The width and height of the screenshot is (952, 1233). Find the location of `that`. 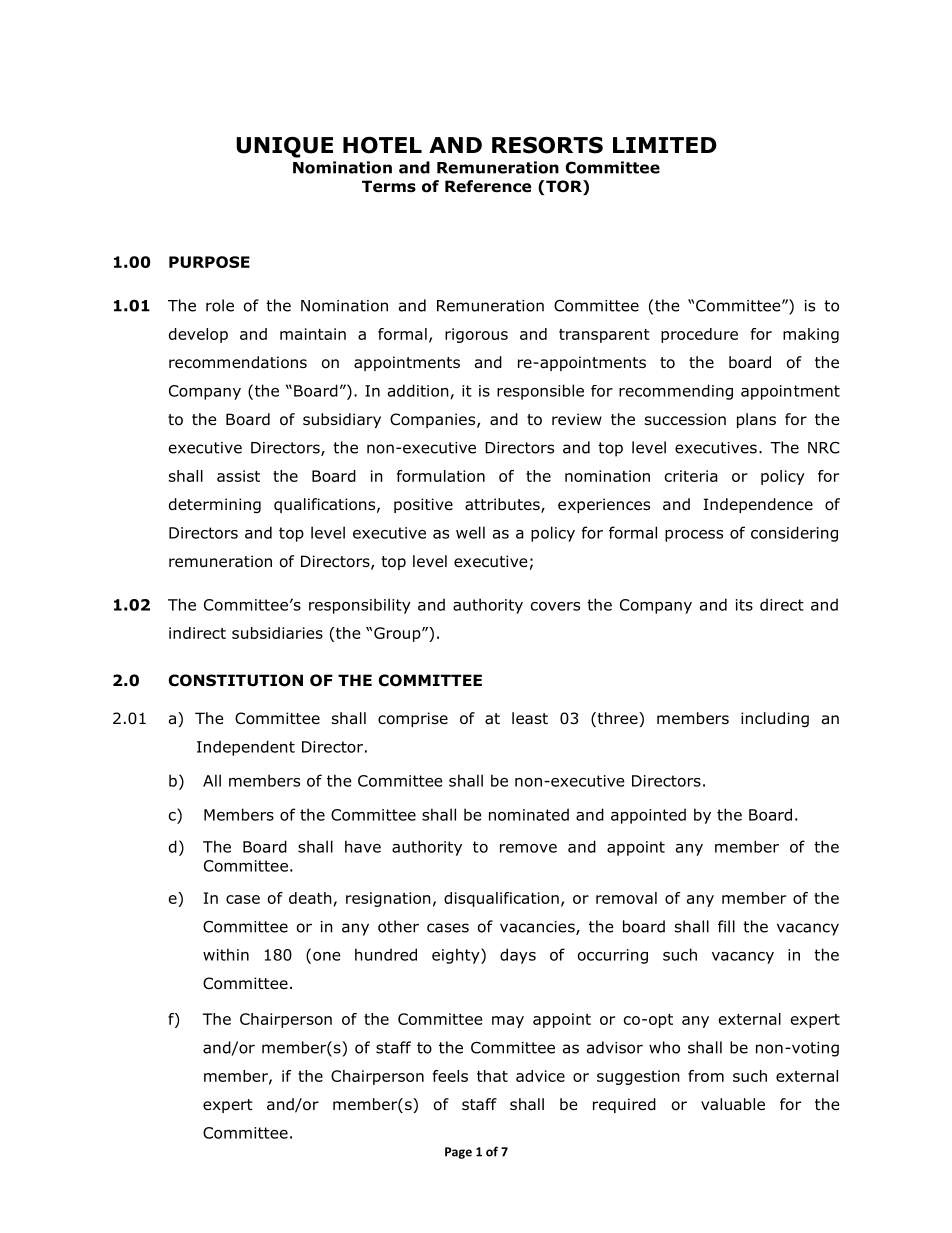

that is located at coordinates (492, 1076).
